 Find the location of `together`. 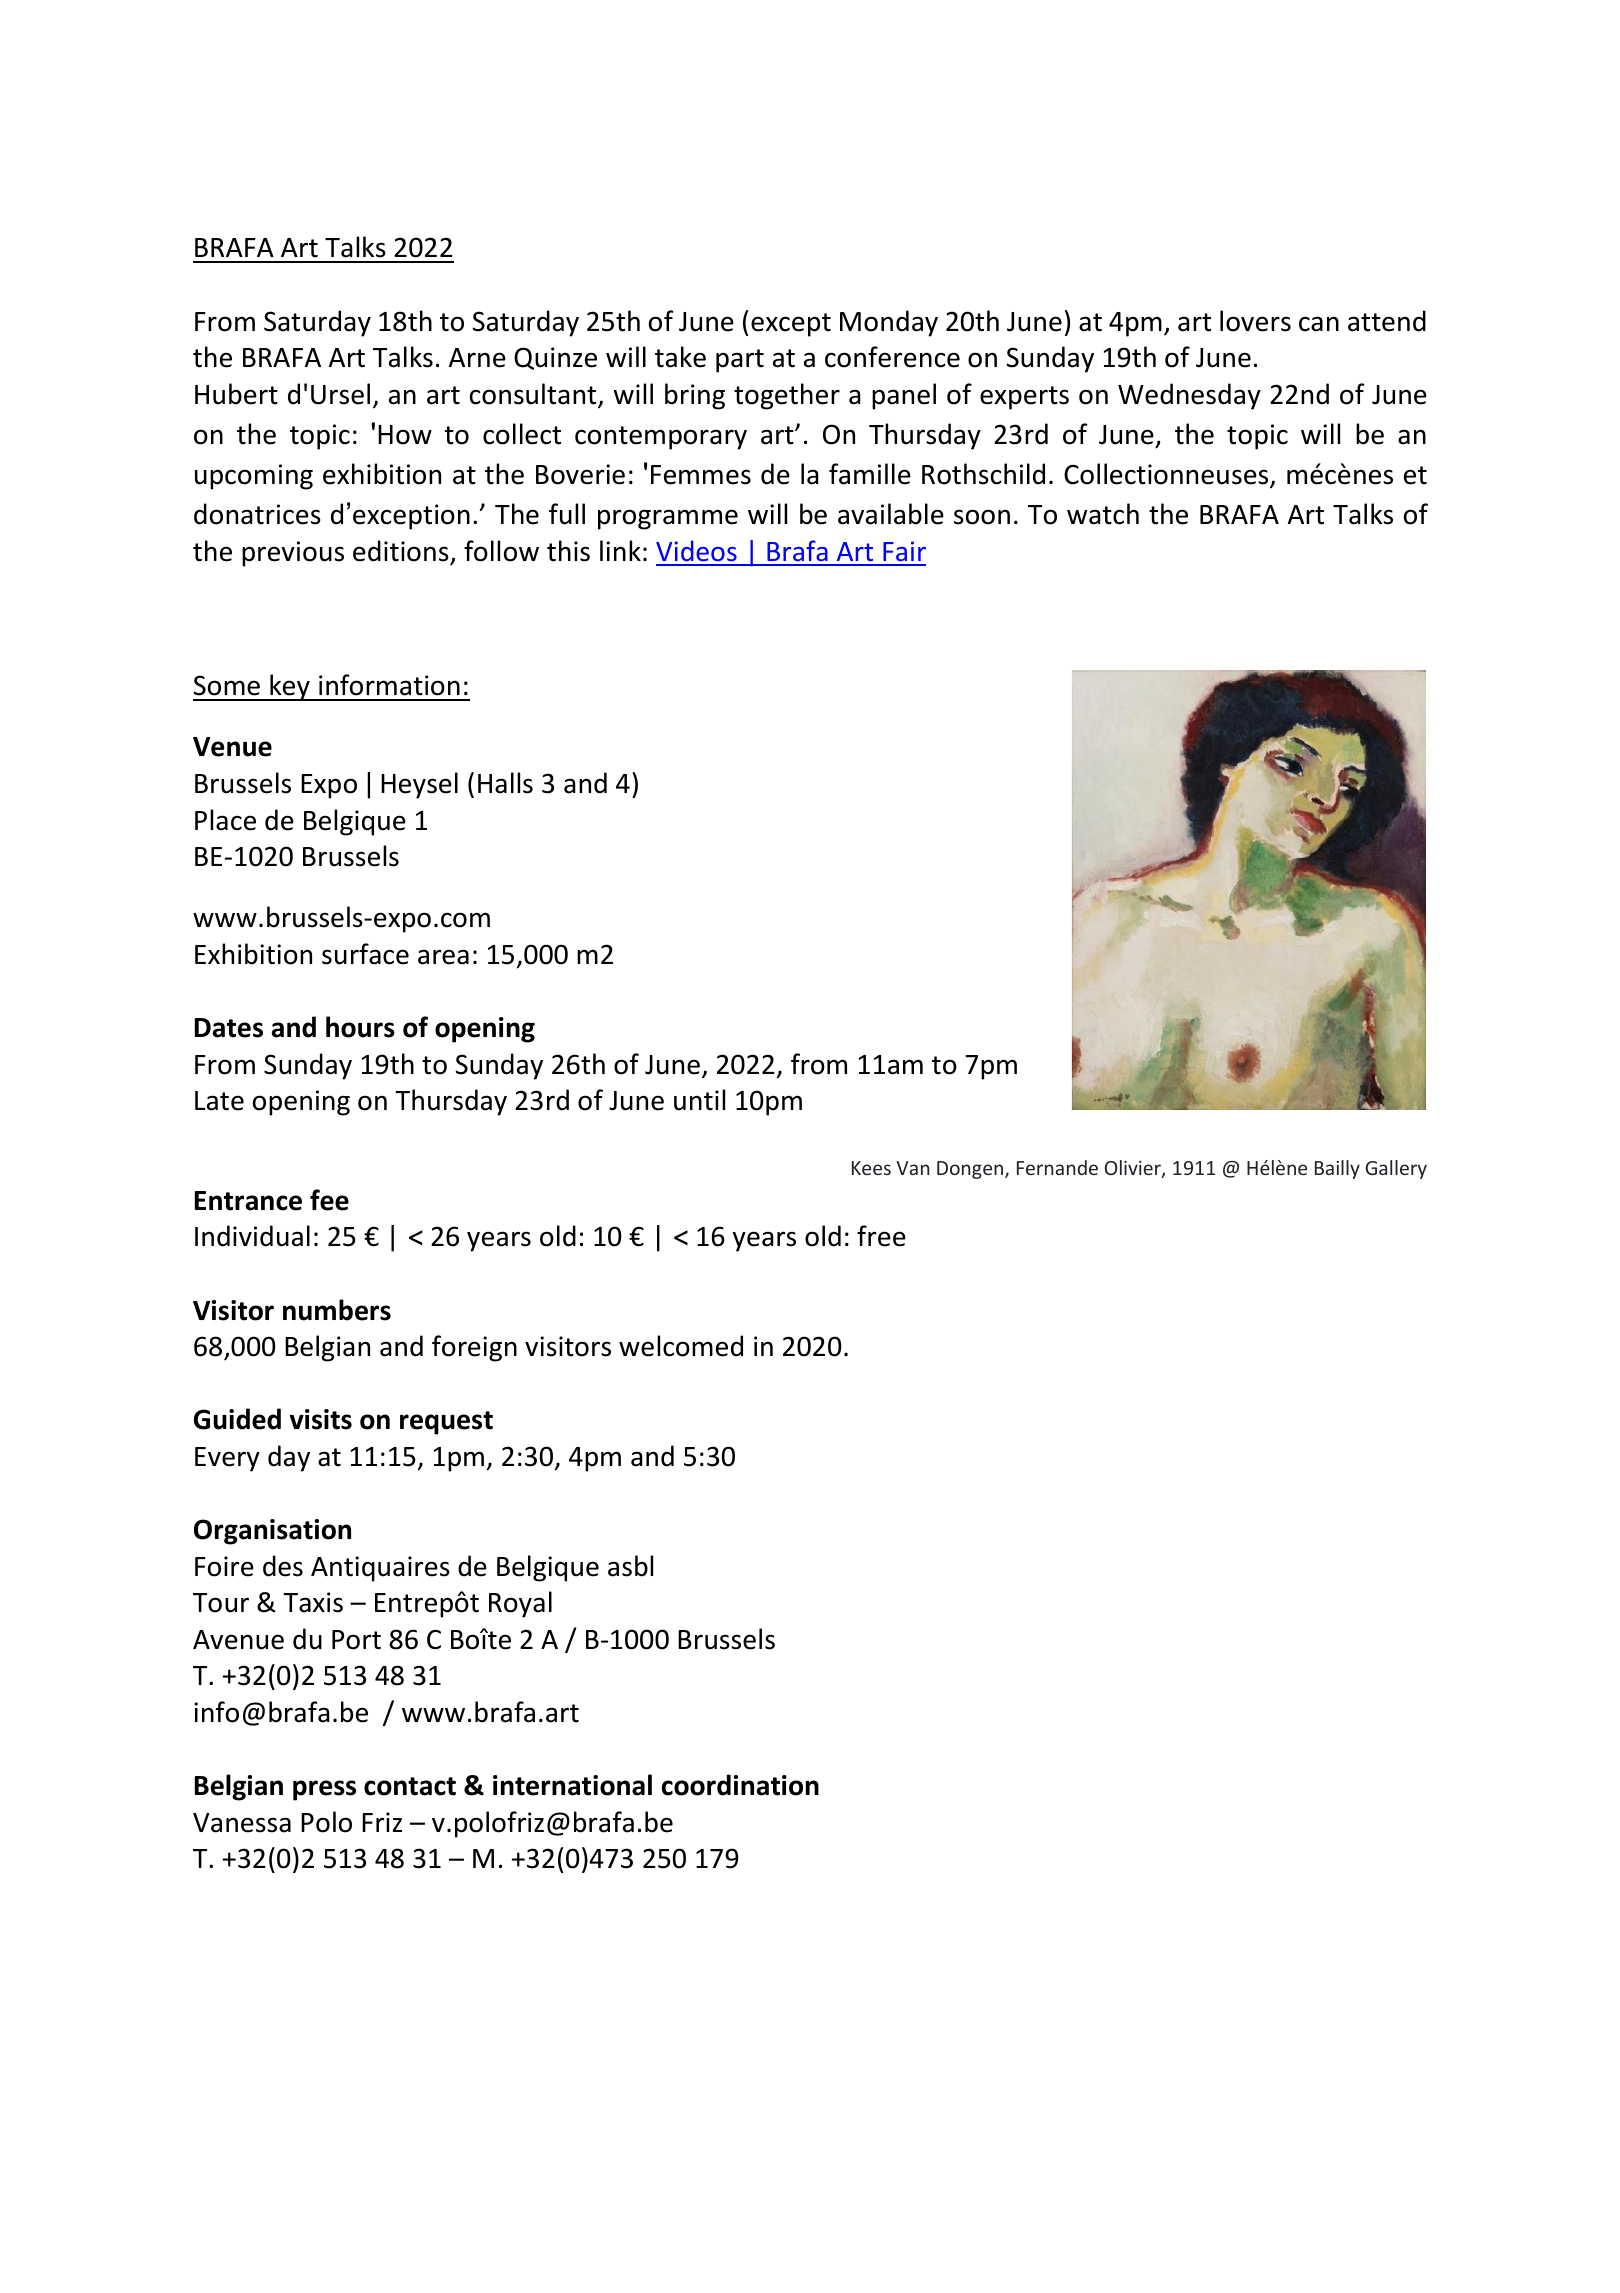

together is located at coordinates (787, 396).
